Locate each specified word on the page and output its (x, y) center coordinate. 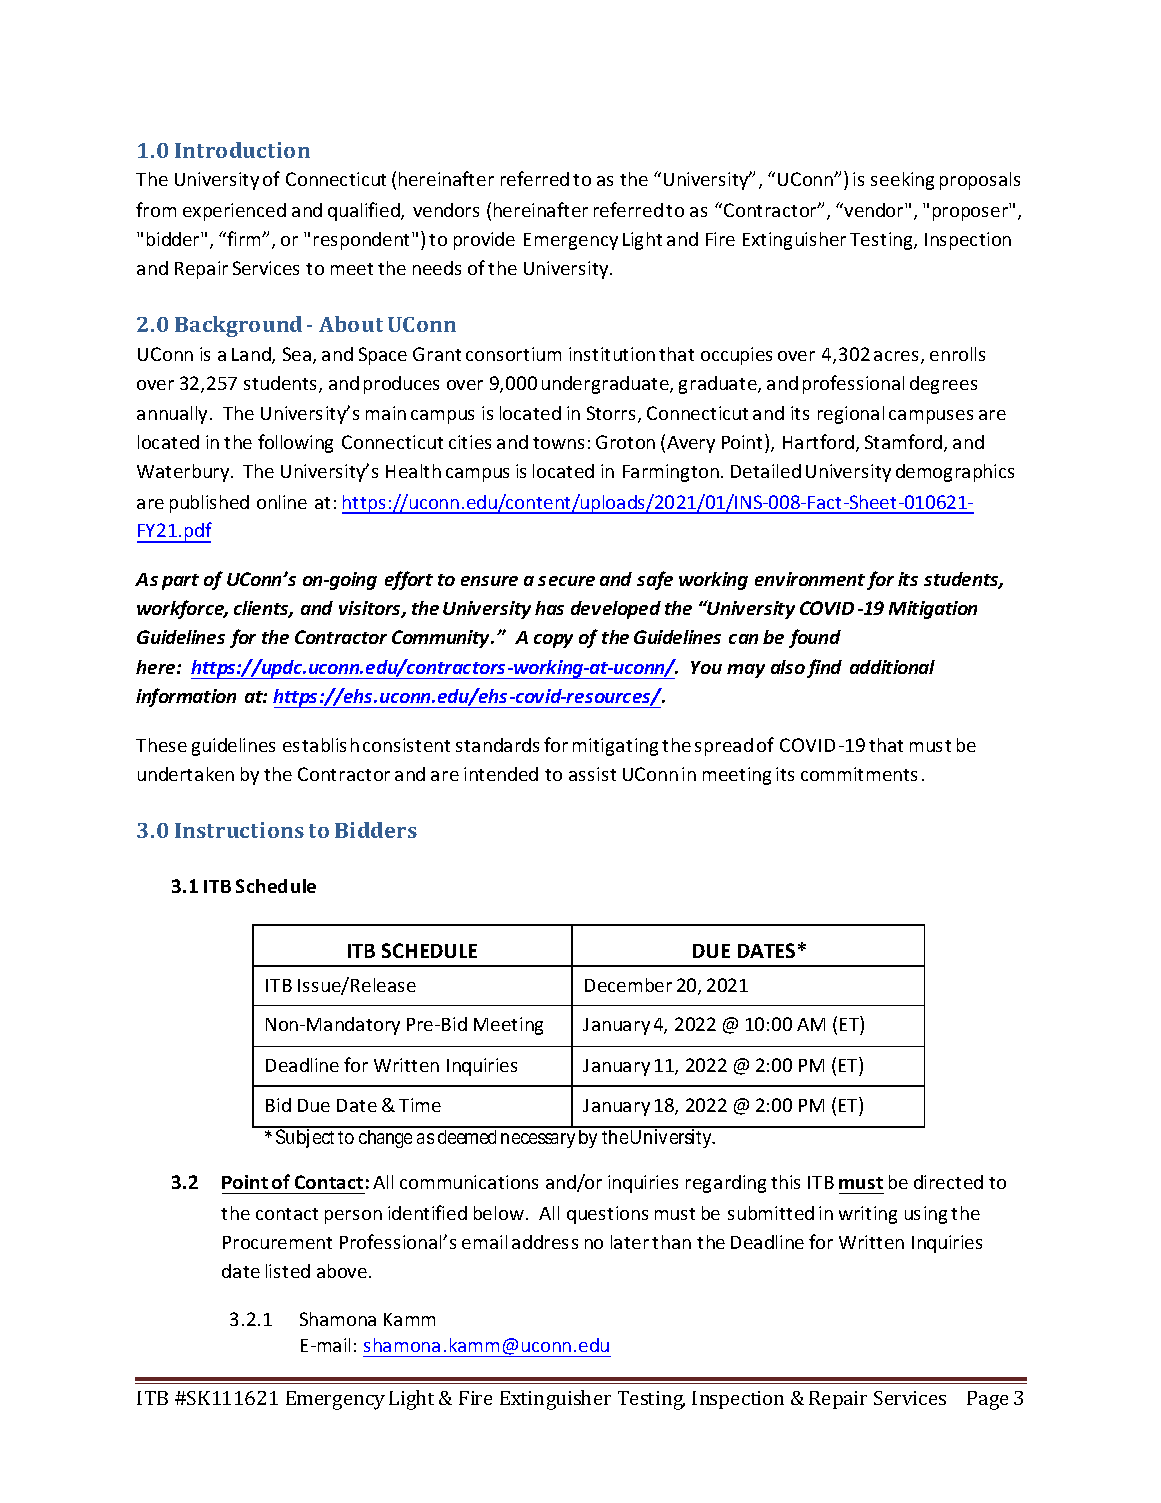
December (628, 985)
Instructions (239, 830)
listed (288, 1271)
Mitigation (933, 610)
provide (484, 241)
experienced (234, 212)
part (180, 582)
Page (987, 1400)
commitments (859, 774)
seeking (902, 181)
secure (566, 581)
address (545, 1242)
